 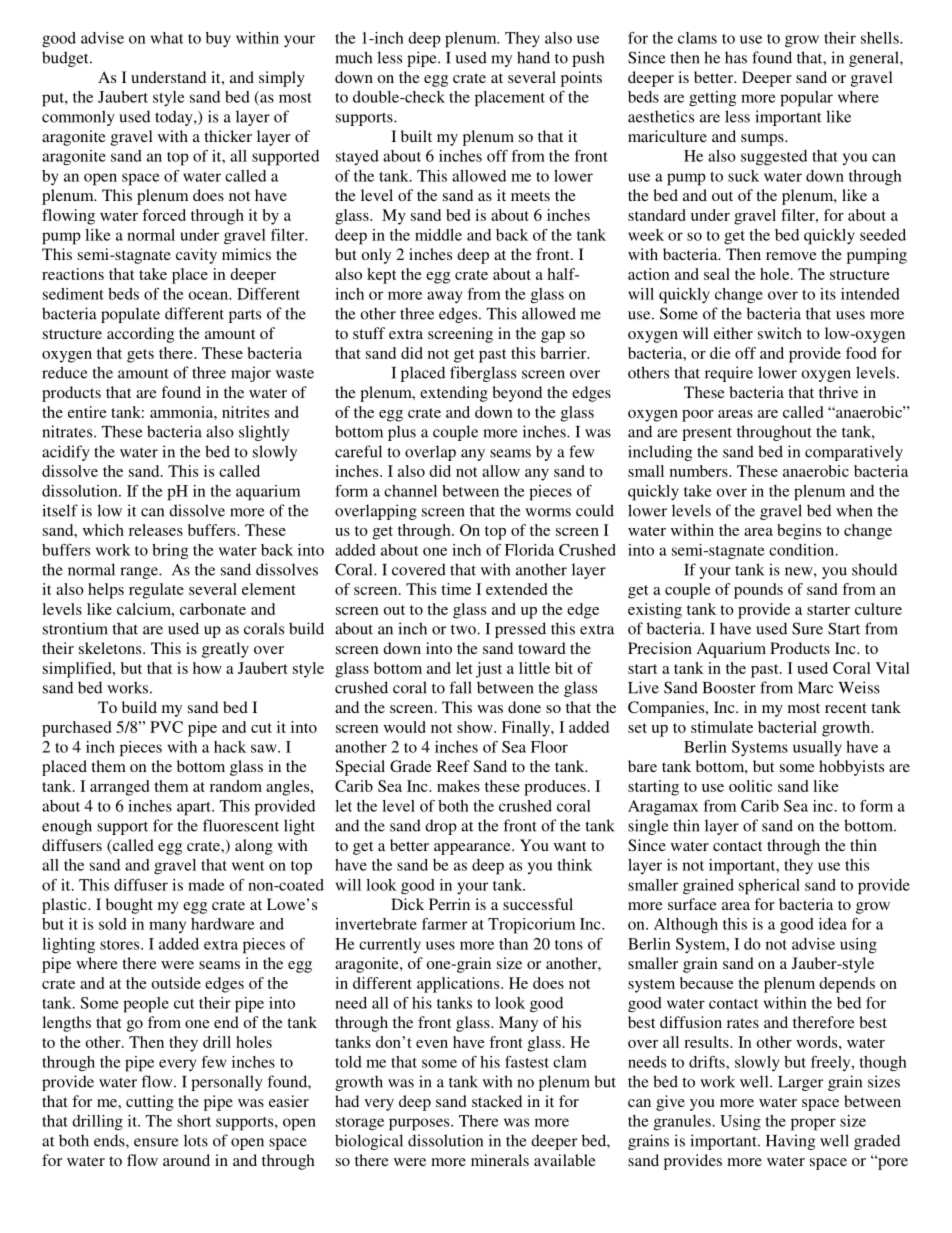 I want to click on spherical, so click(x=769, y=887).
